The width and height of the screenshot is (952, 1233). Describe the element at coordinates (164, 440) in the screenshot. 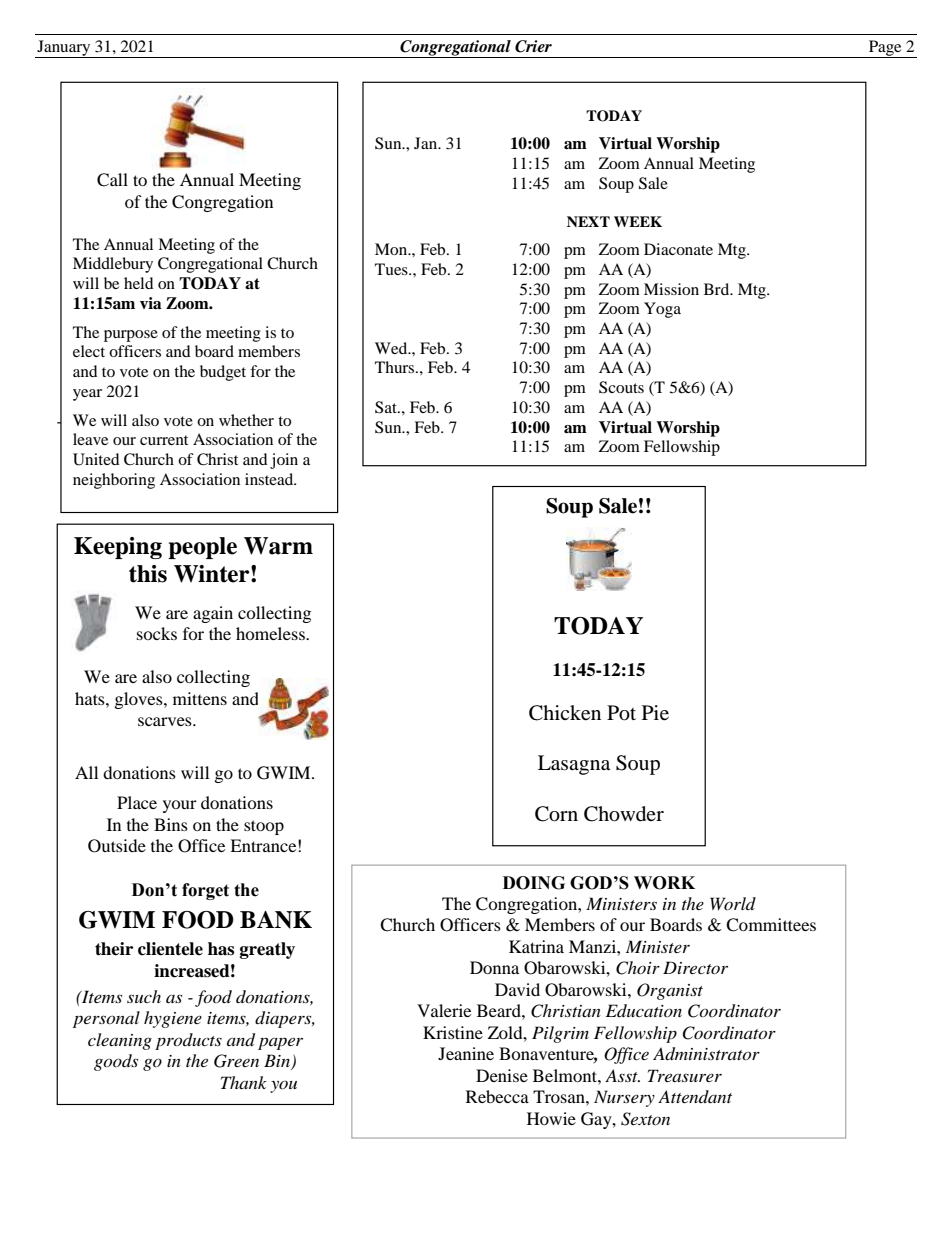

I see `current` at that location.
